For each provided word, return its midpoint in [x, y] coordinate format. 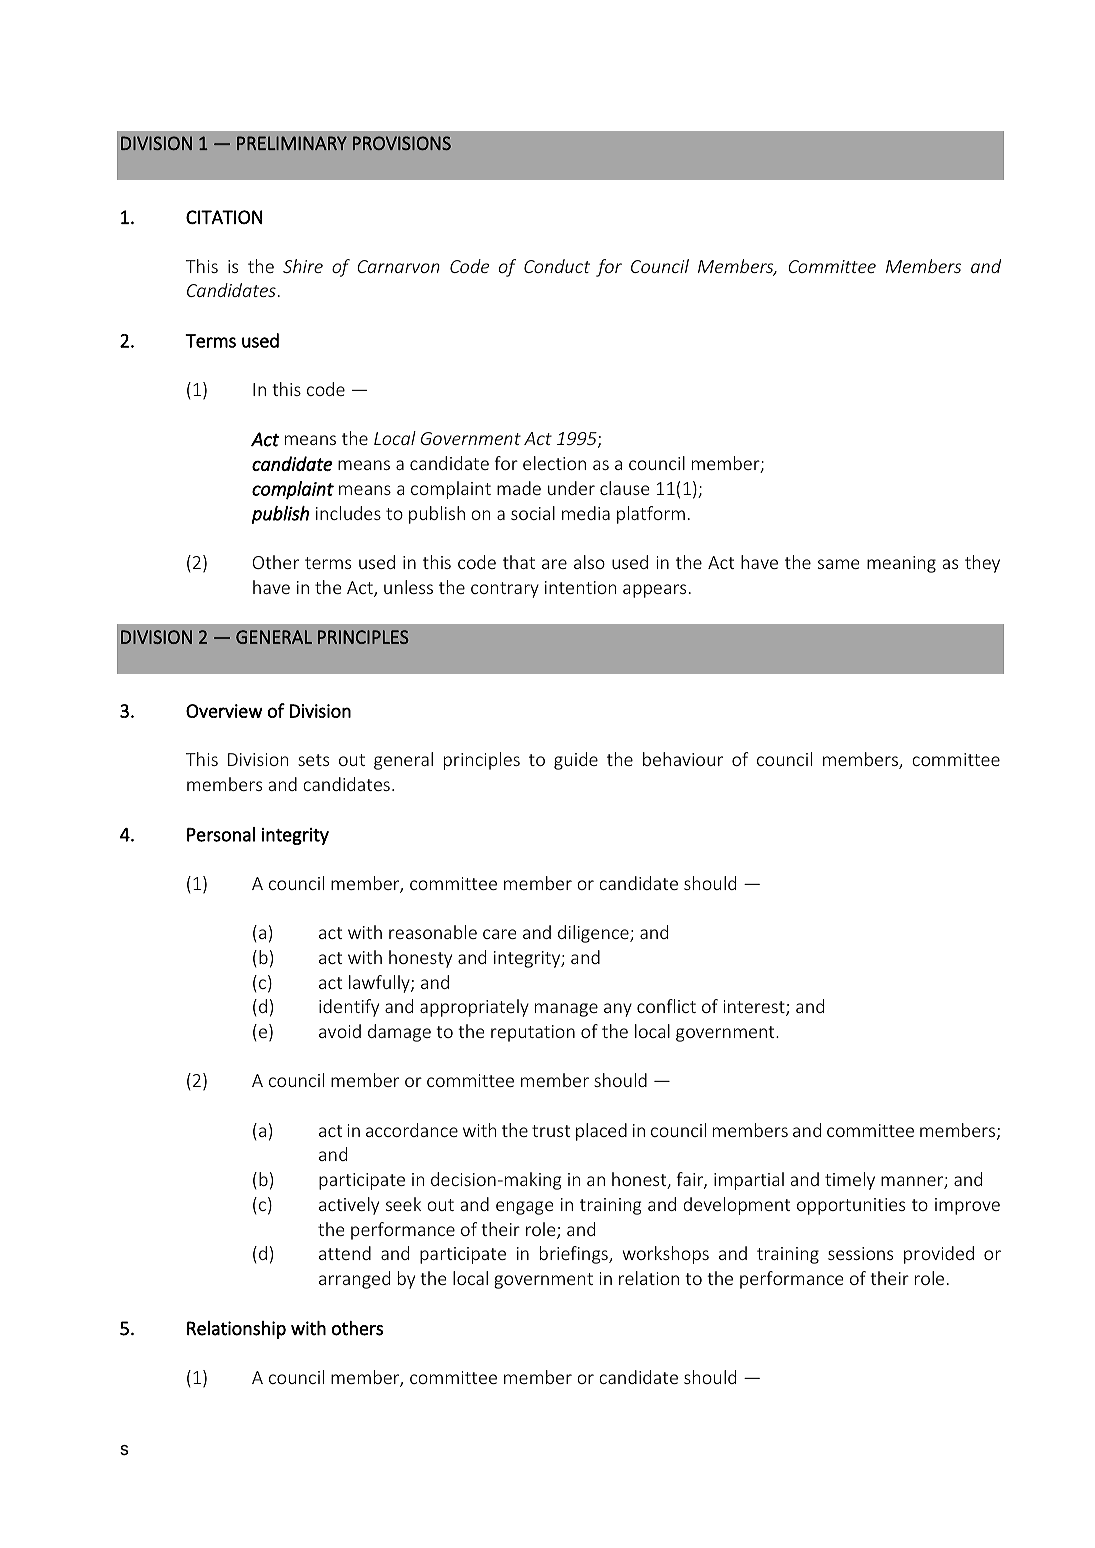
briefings [575, 1255]
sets [313, 760]
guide [576, 761]
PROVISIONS [402, 143]
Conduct [557, 266]
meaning [901, 564]
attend [345, 1253]
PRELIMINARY [292, 143]
